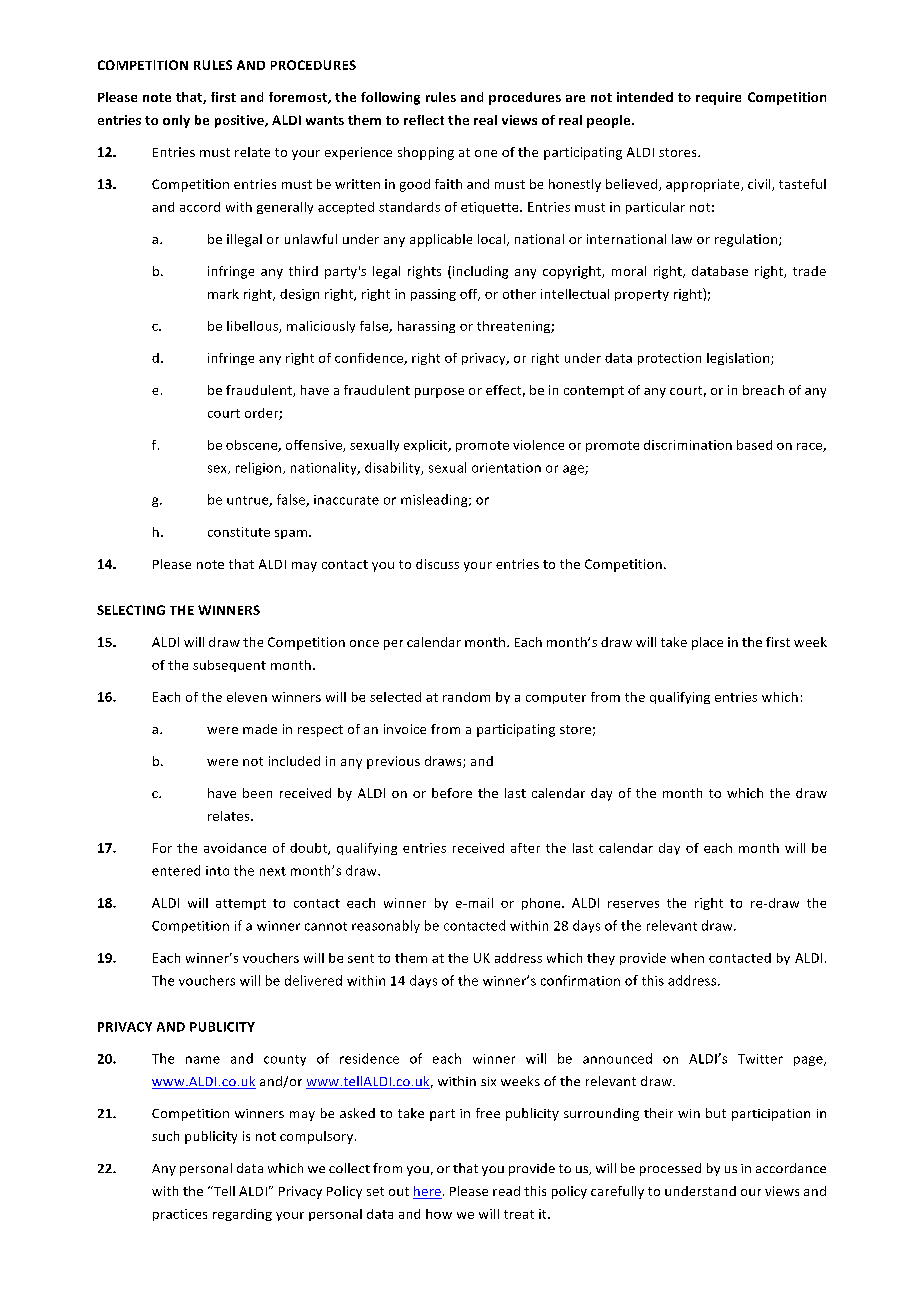  I want to click on random, so click(466, 697).
